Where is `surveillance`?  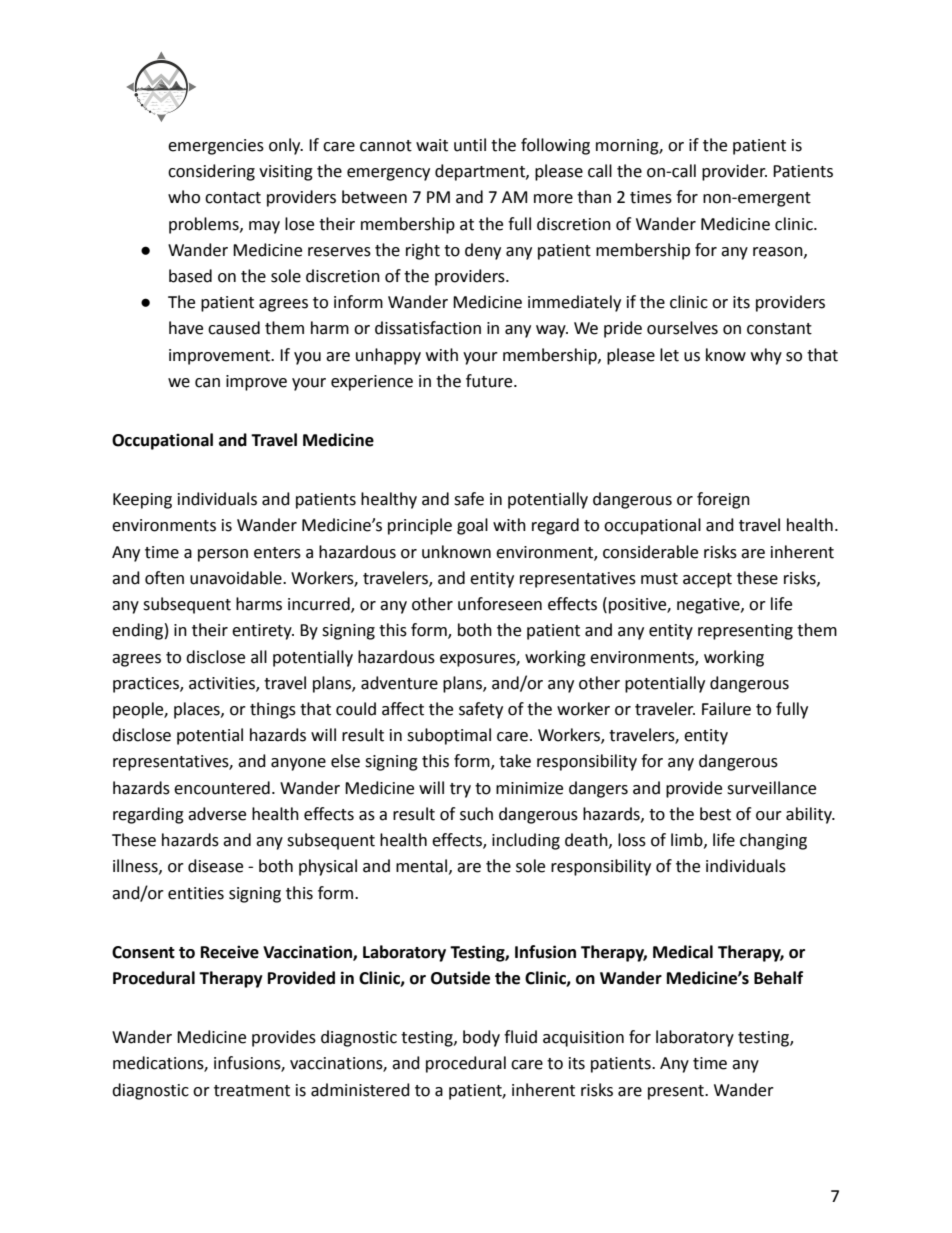
surveillance is located at coordinates (771, 788).
